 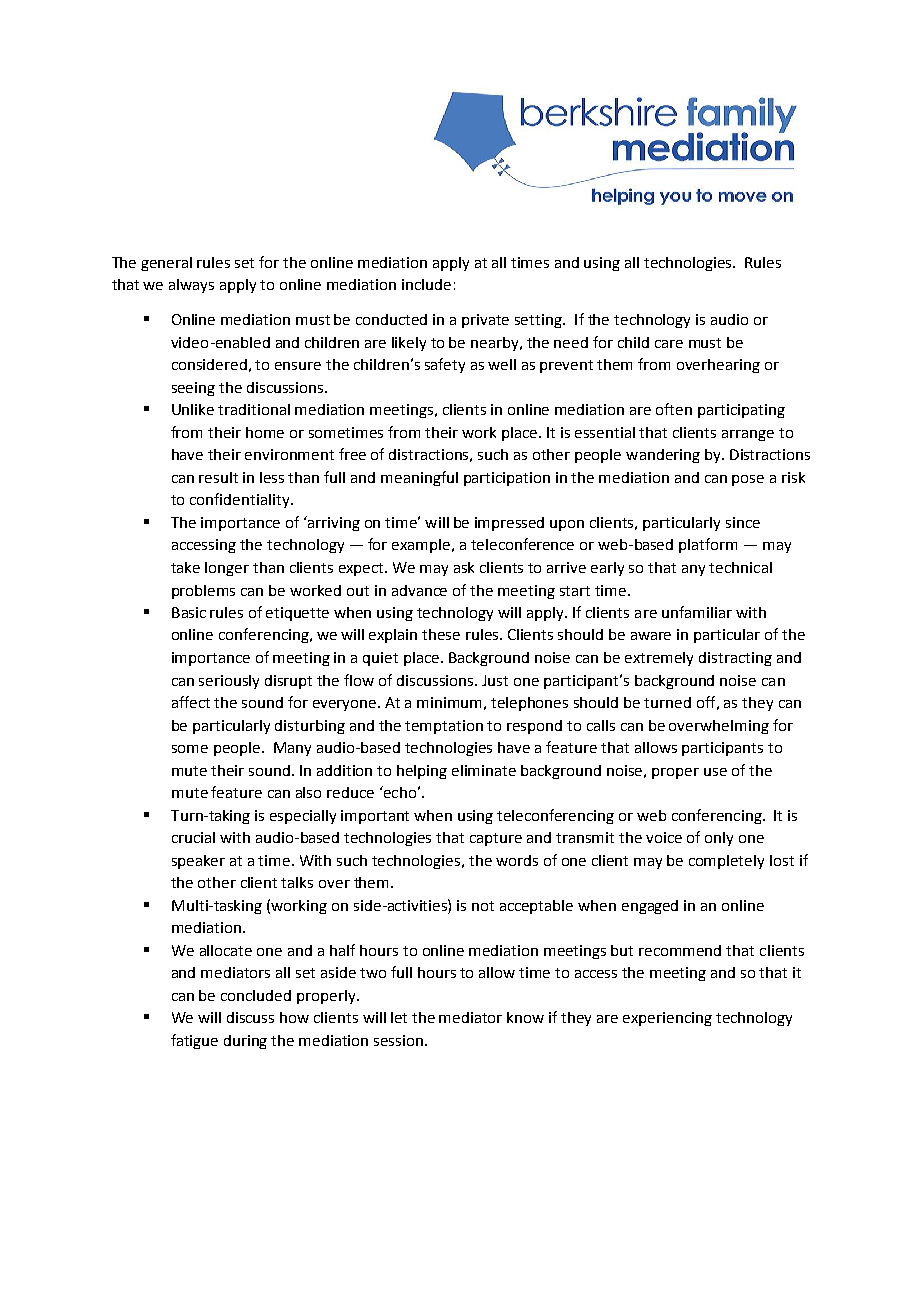 What do you see at coordinates (245, 1042) in the page?
I see `during` at bounding box center [245, 1042].
